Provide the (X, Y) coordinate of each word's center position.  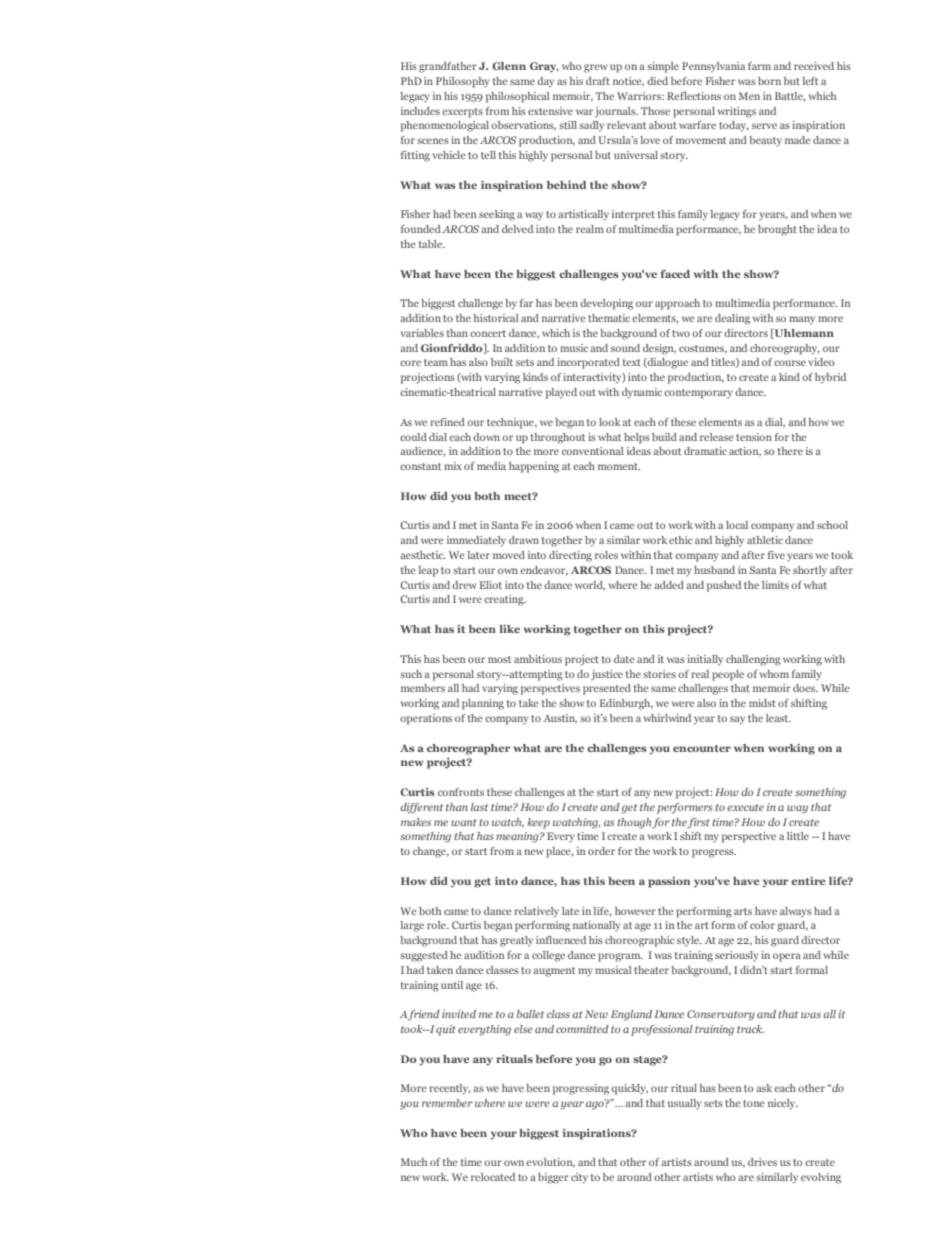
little (798, 836)
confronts (461, 792)
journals (616, 112)
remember (447, 1103)
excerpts (462, 113)
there (790, 451)
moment (619, 466)
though (635, 823)
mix (453, 466)
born (769, 81)
